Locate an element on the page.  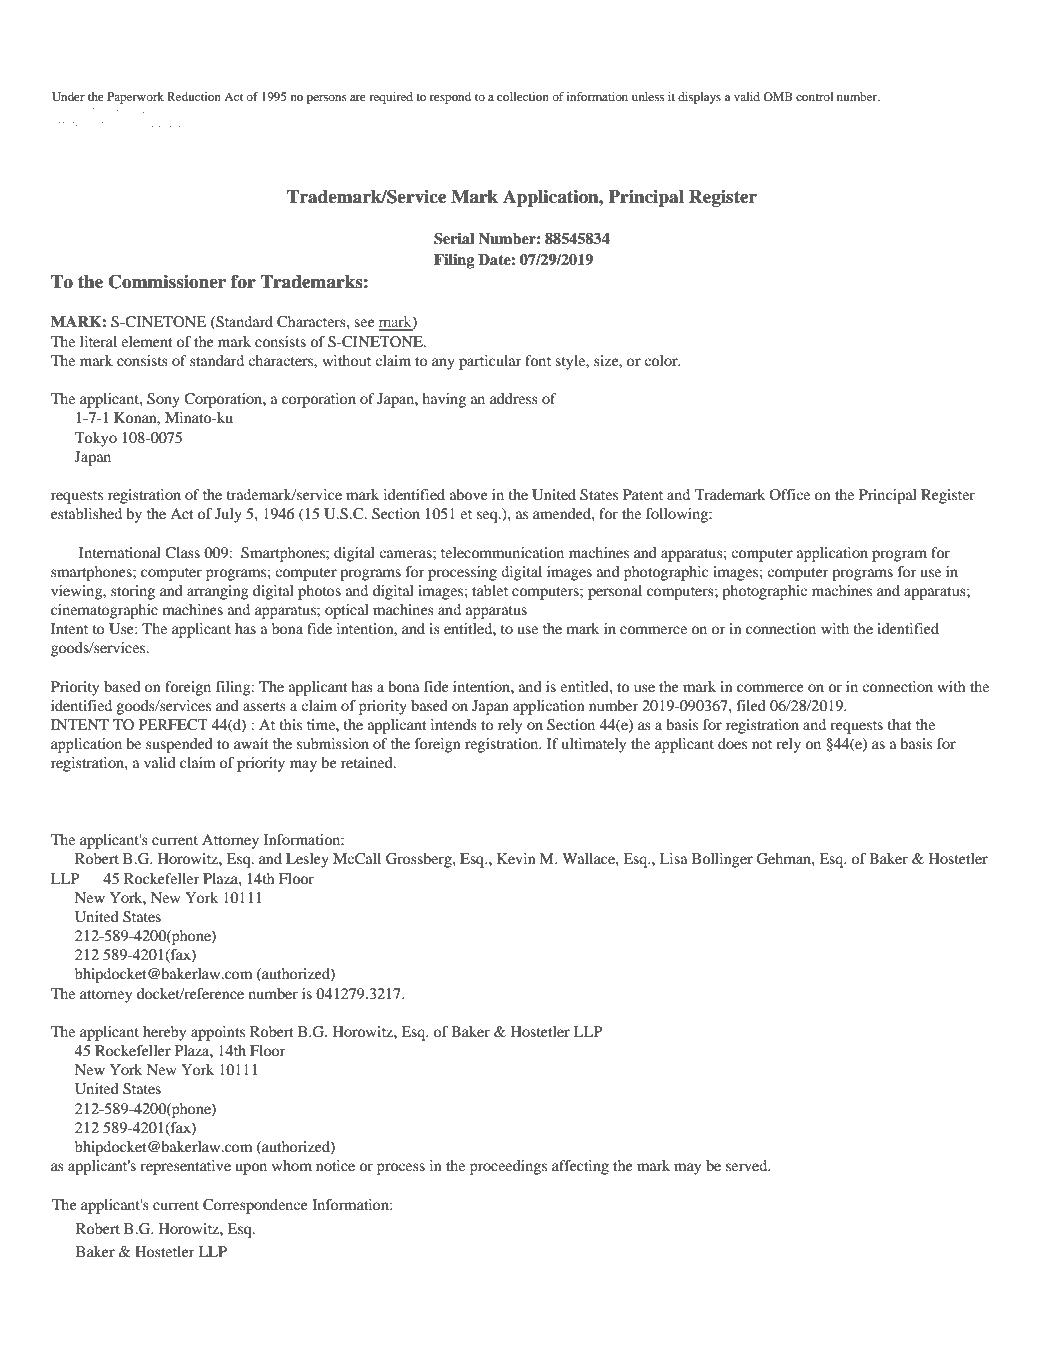
storing is located at coordinates (133, 592).
